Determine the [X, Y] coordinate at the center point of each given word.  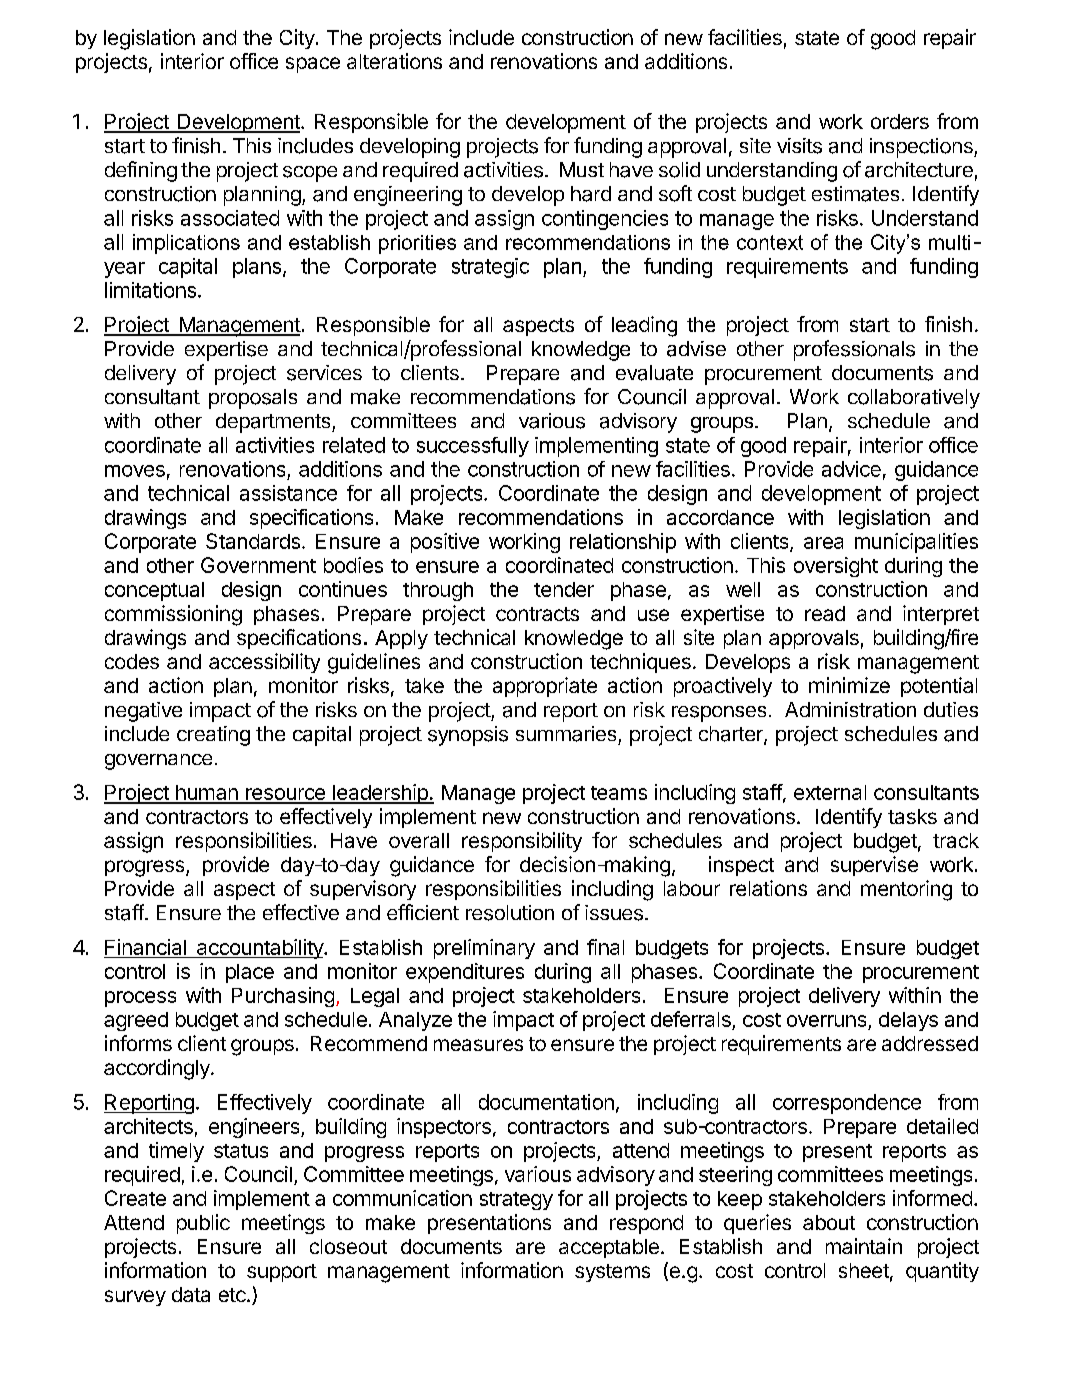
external [830, 792]
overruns [828, 1022]
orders [900, 121]
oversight [836, 567]
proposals [253, 399]
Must [582, 169]
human [207, 794]
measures [478, 1045]
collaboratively [914, 399]
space [313, 65]
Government [258, 565]
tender [564, 589]
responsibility [522, 842]
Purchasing [283, 997]
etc [233, 1295]
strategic [490, 268]
